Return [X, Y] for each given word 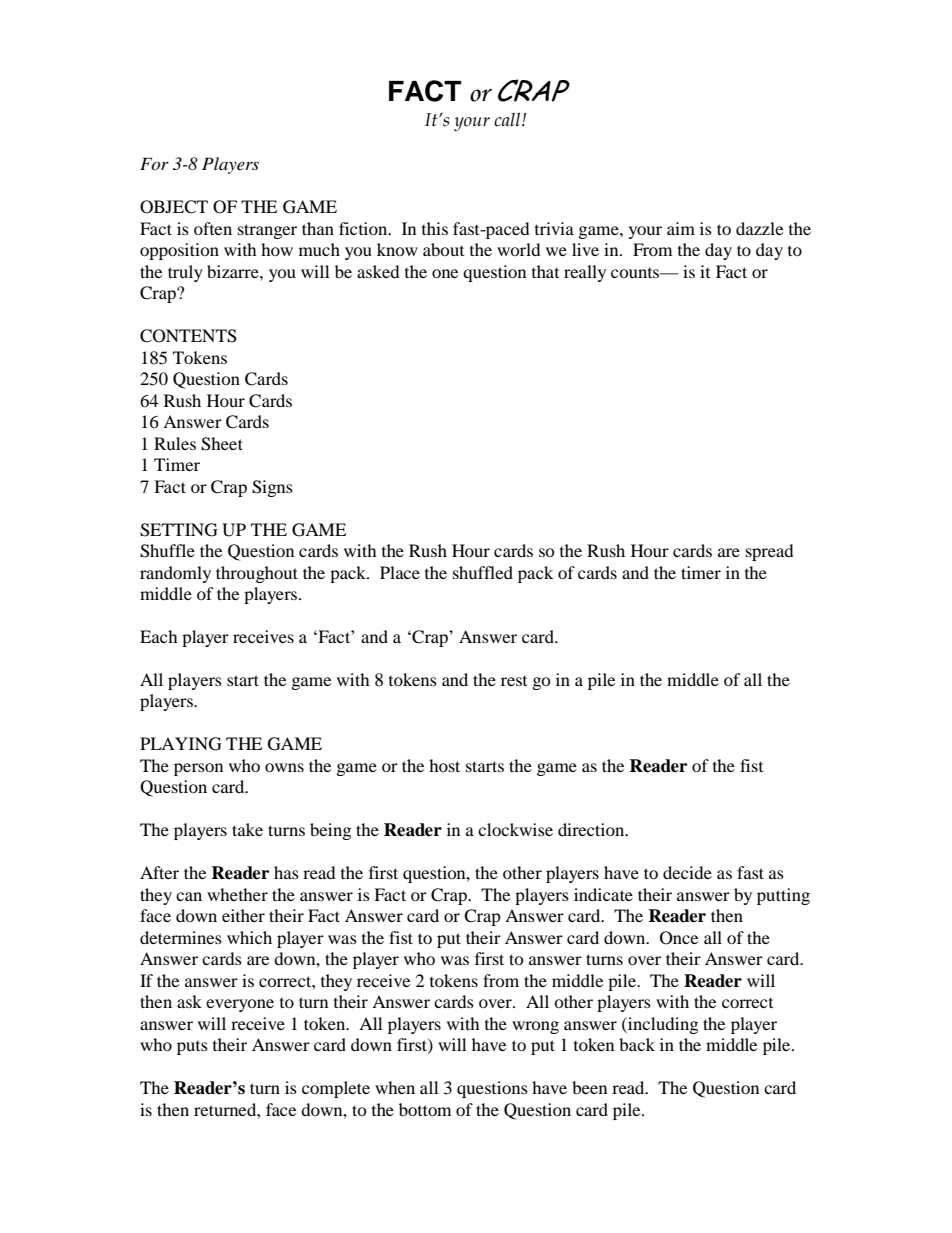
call [508, 119]
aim [681, 228]
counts [636, 273]
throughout [257, 574]
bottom [425, 1109]
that [545, 271]
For [154, 163]
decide [687, 872]
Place [400, 572]
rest [514, 681]
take [247, 829]
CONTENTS [188, 336]
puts [192, 1048]
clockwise [515, 829]
